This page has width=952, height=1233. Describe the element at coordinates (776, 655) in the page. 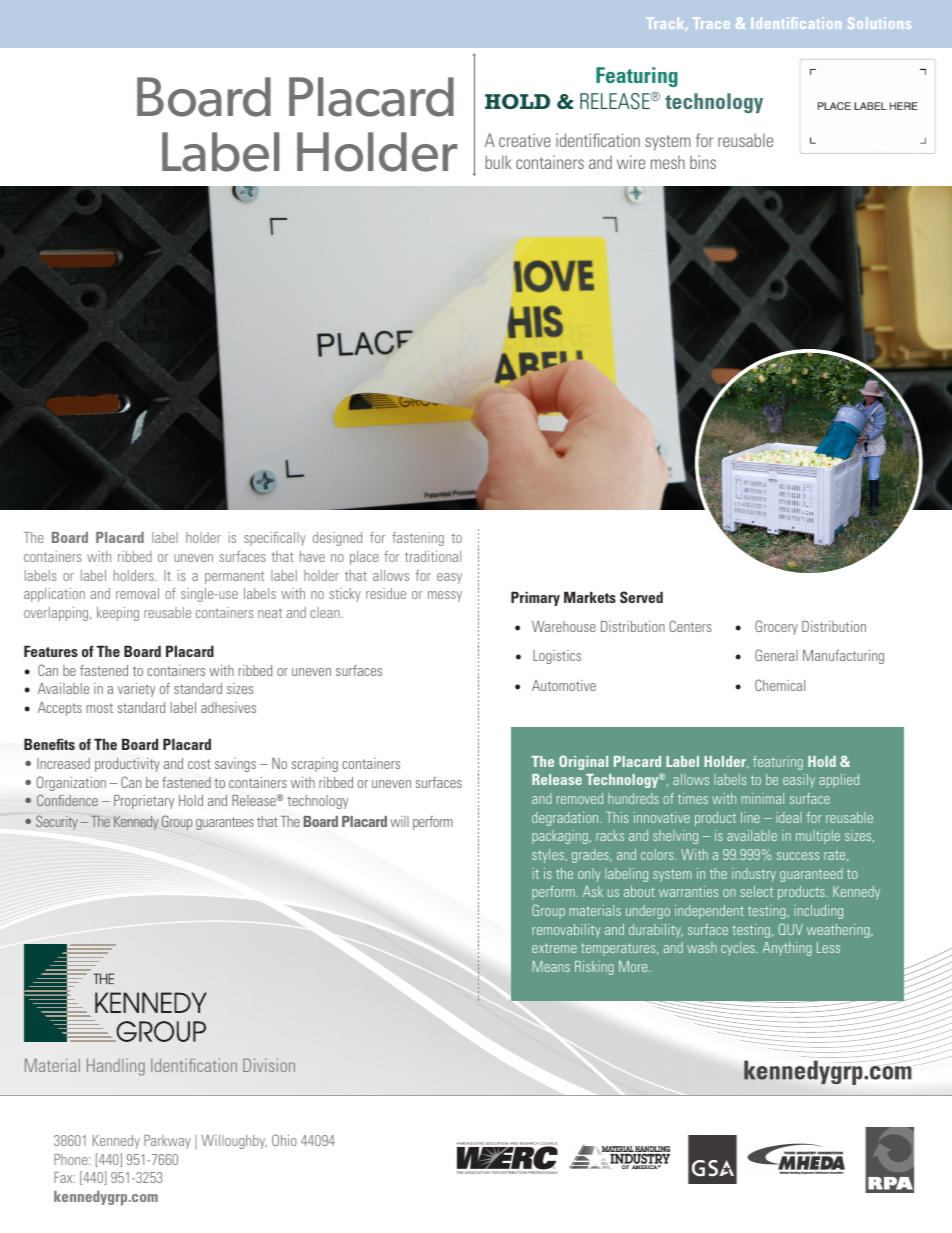

I see `General` at that location.
